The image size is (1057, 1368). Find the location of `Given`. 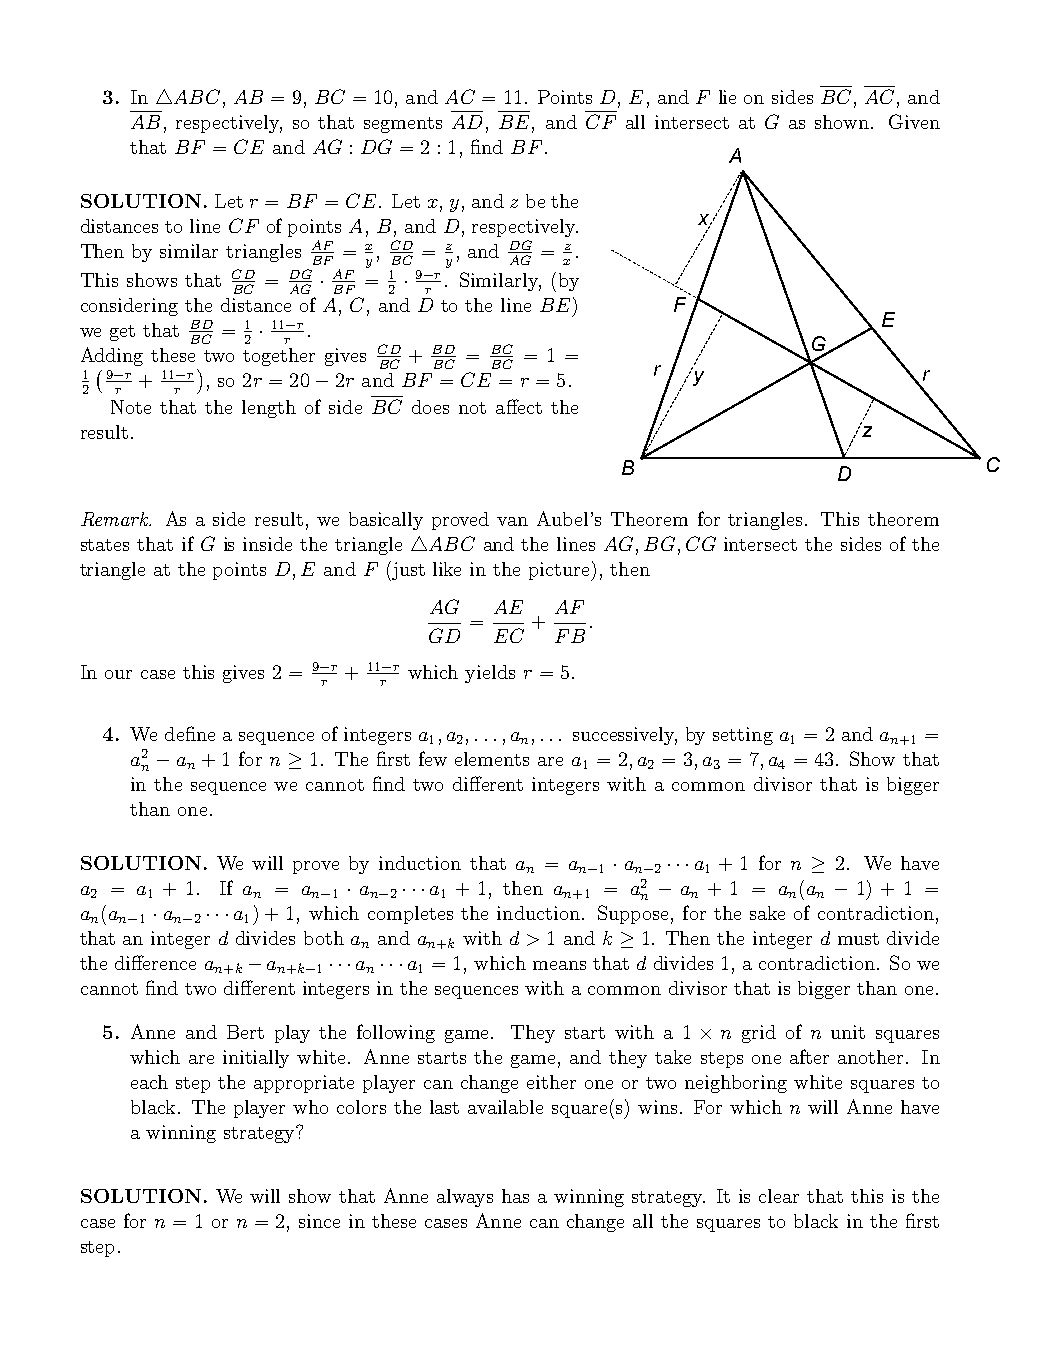

Given is located at coordinates (914, 121).
